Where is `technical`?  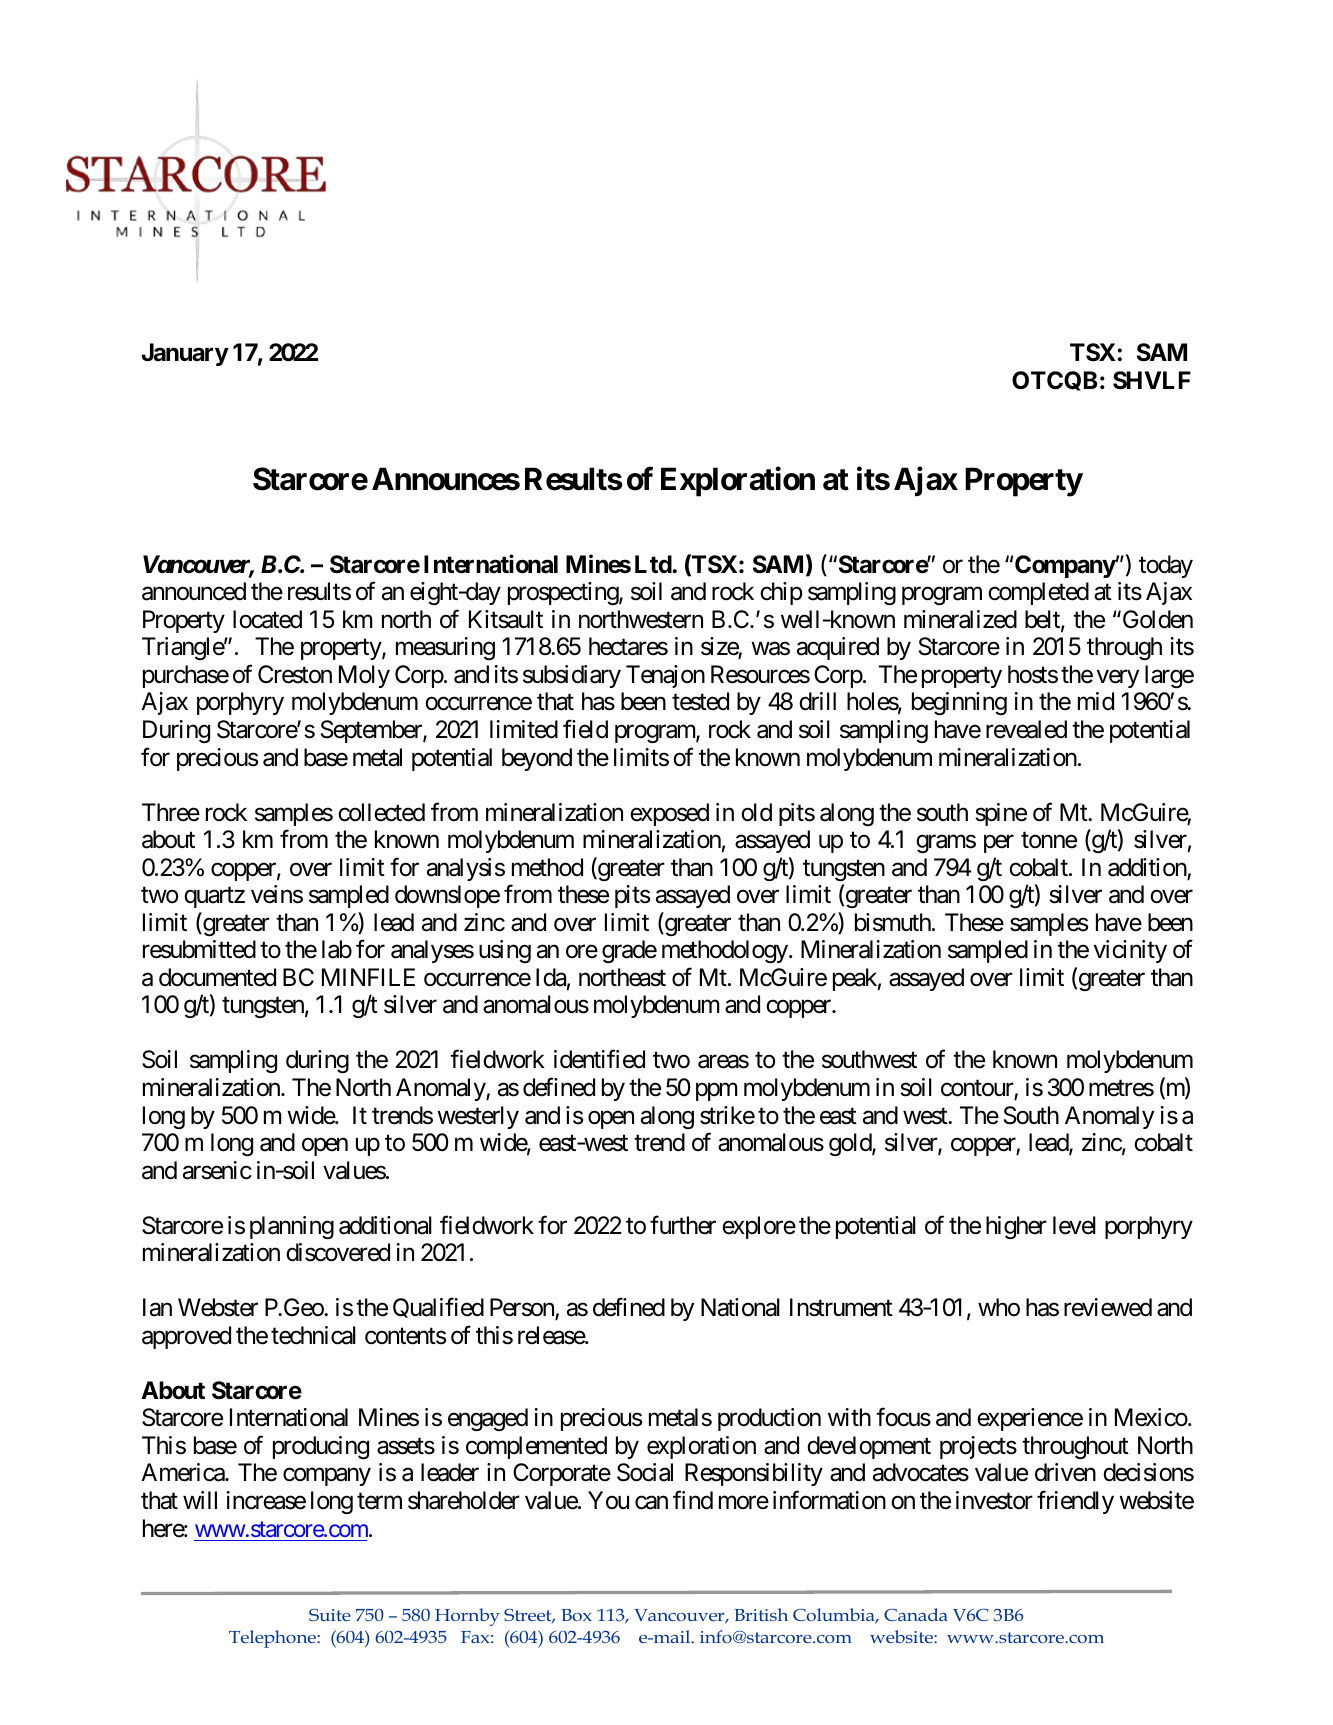 technical is located at coordinates (313, 1335).
